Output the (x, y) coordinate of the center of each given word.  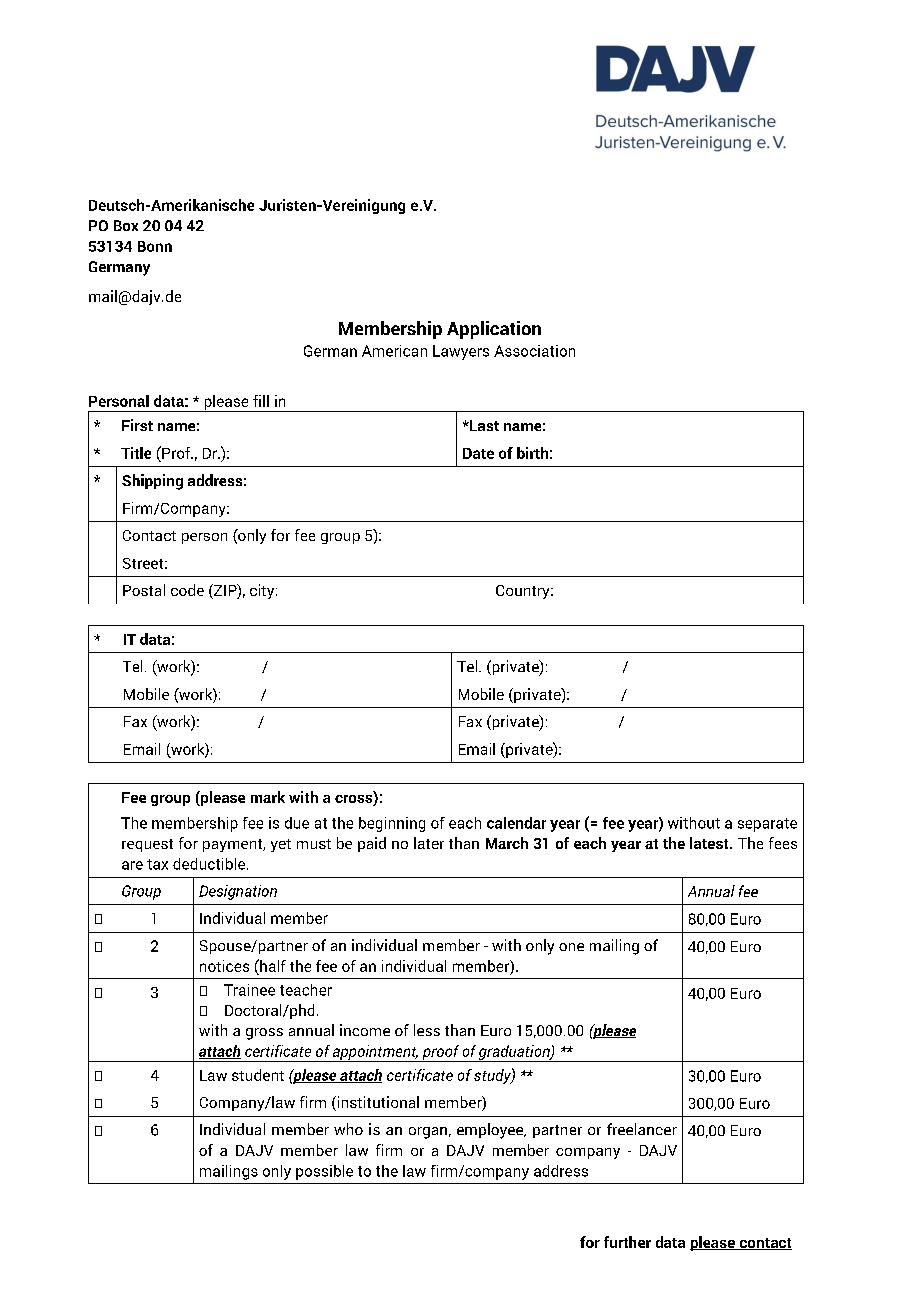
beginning (392, 824)
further (627, 1242)
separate (767, 825)
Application (494, 330)
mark (268, 797)
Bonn (155, 246)
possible (324, 1172)
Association (534, 351)
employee (491, 1131)
